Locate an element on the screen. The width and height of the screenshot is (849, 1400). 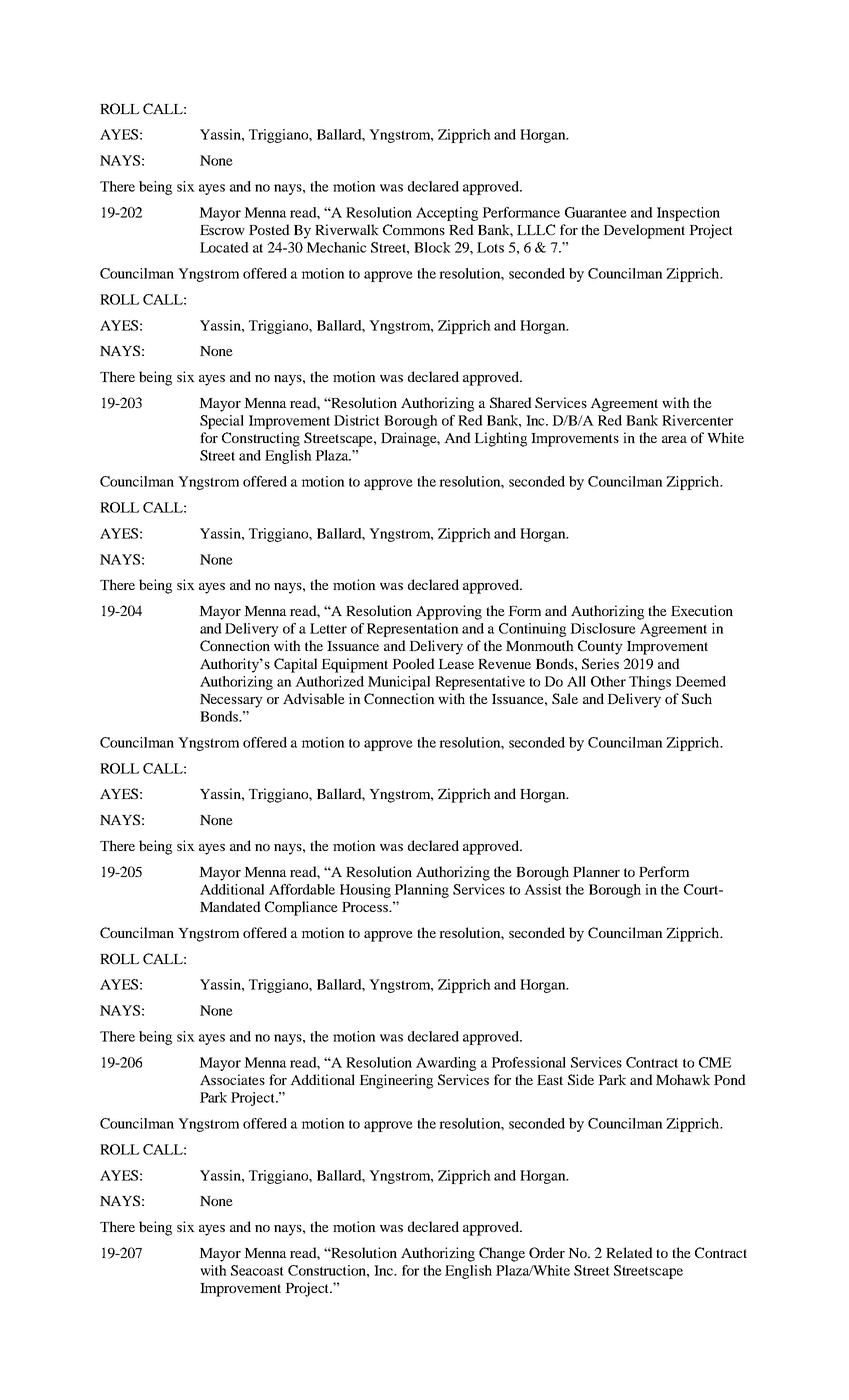
Change is located at coordinates (502, 1254).
